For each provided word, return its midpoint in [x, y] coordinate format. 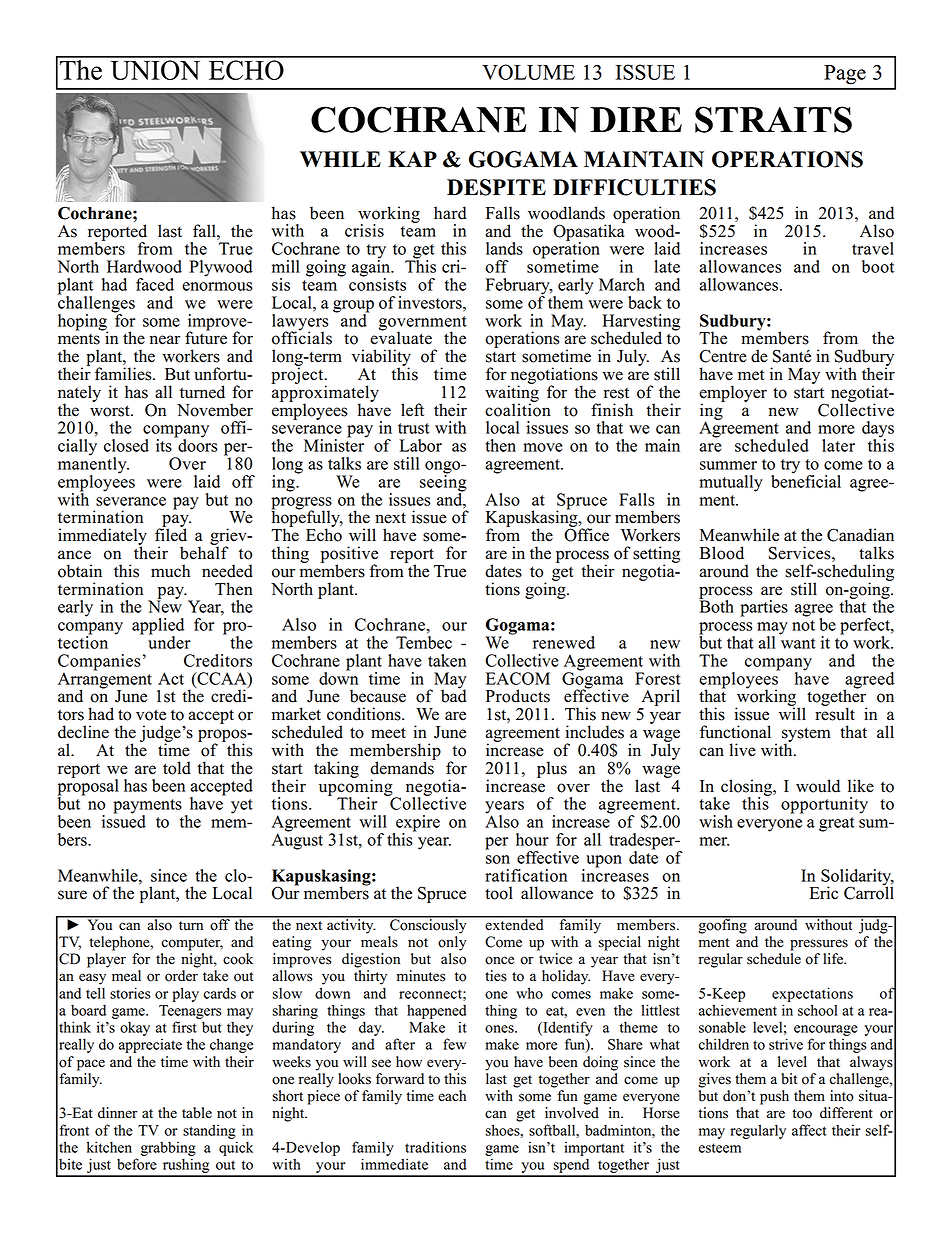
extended [514, 923]
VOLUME [528, 72]
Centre [723, 356]
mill [286, 266]
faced [155, 284]
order [181, 976]
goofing [722, 925]
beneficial [806, 480]
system [806, 735]
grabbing [168, 1148]
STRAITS [773, 119]
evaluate [401, 337]
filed [171, 534]
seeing [443, 483]
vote [151, 715]
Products [518, 696]
